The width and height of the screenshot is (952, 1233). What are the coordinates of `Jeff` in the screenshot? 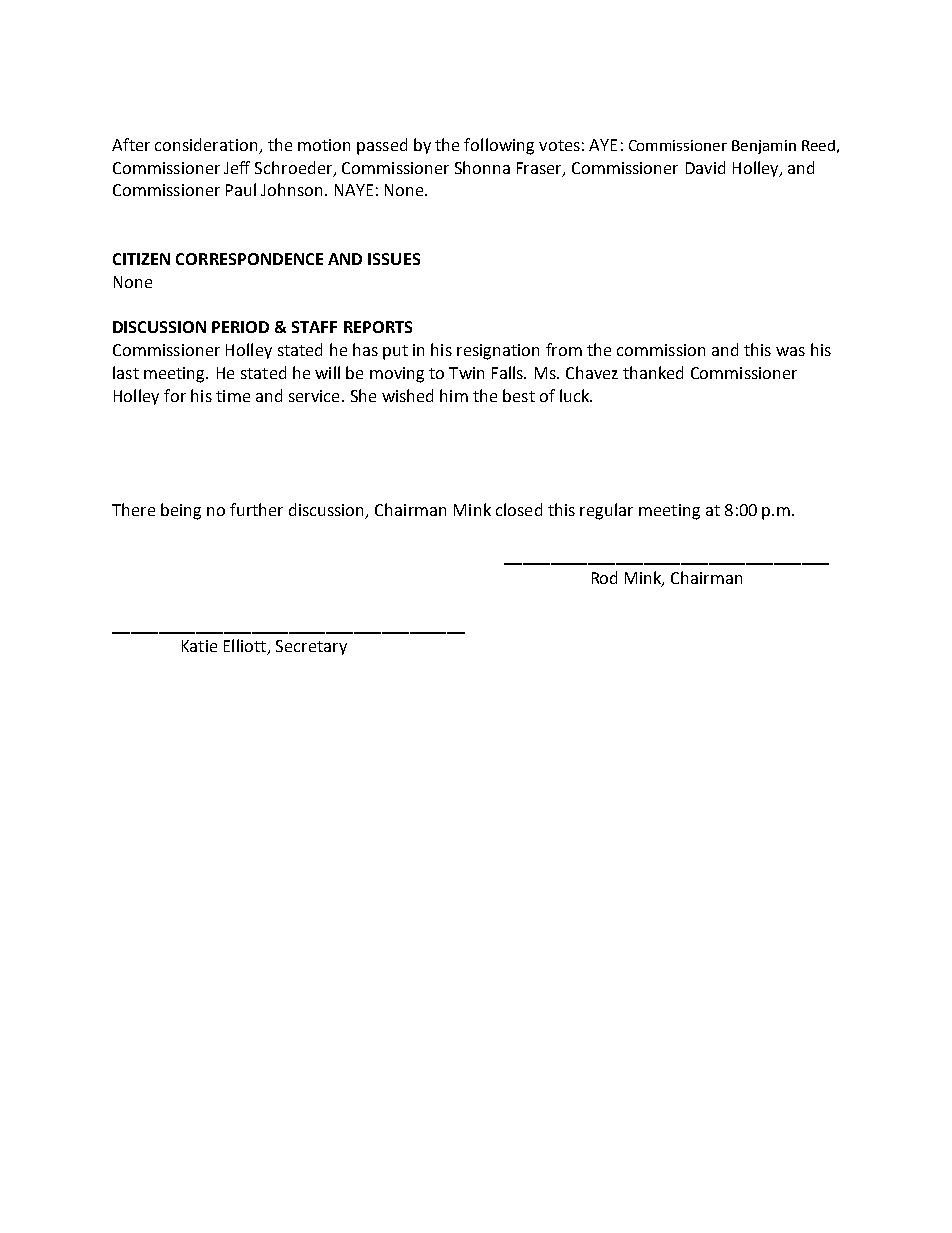 It's located at (237, 167).
